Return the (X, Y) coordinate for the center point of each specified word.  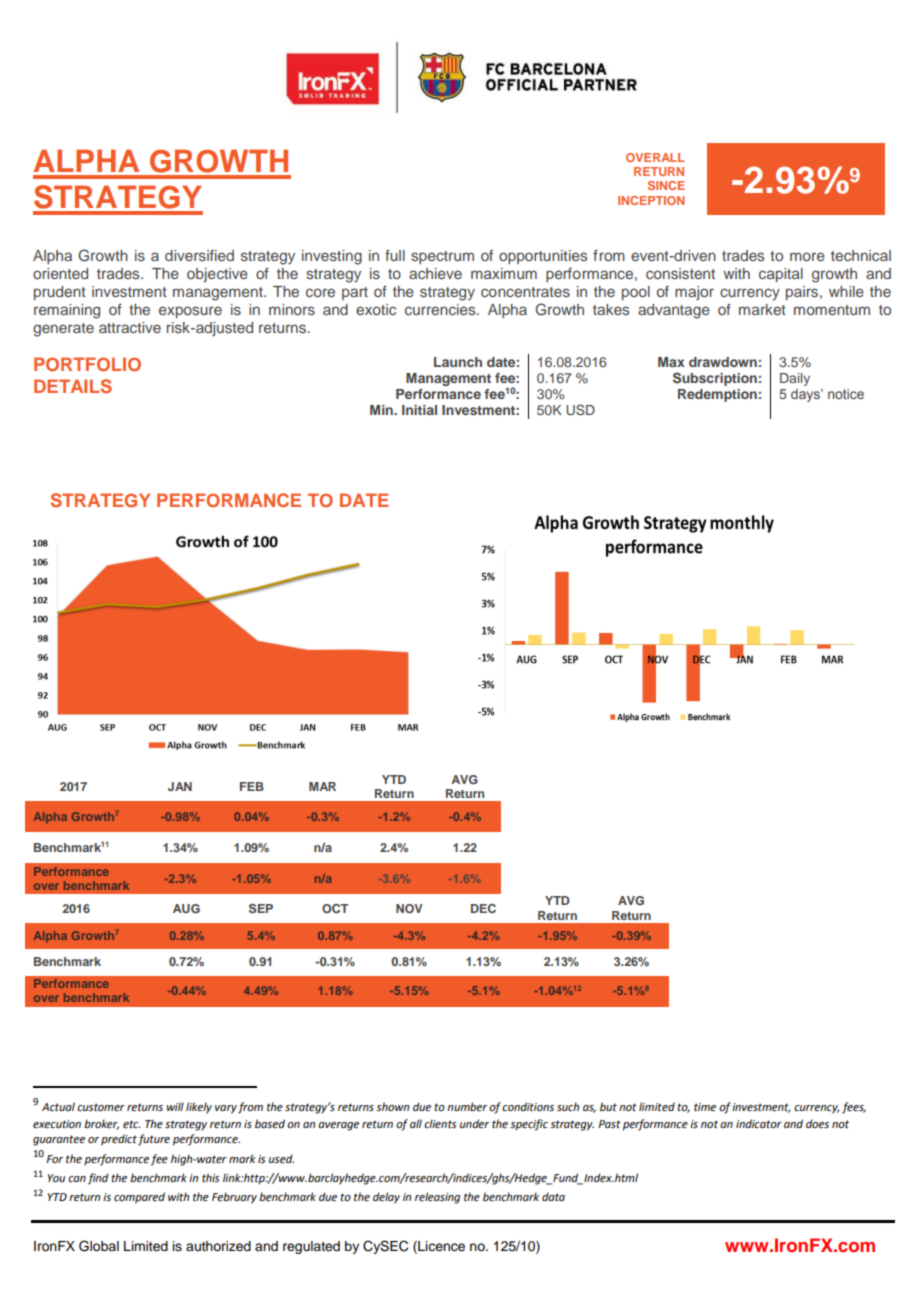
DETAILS (73, 386)
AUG (186, 908)
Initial (419, 410)
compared (139, 1198)
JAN (180, 786)
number (467, 1106)
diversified (199, 255)
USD (580, 410)
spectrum (442, 257)
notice (846, 394)
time (705, 1107)
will (175, 1106)
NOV (409, 908)
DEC (483, 908)
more (807, 256)
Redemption (717, 395)
